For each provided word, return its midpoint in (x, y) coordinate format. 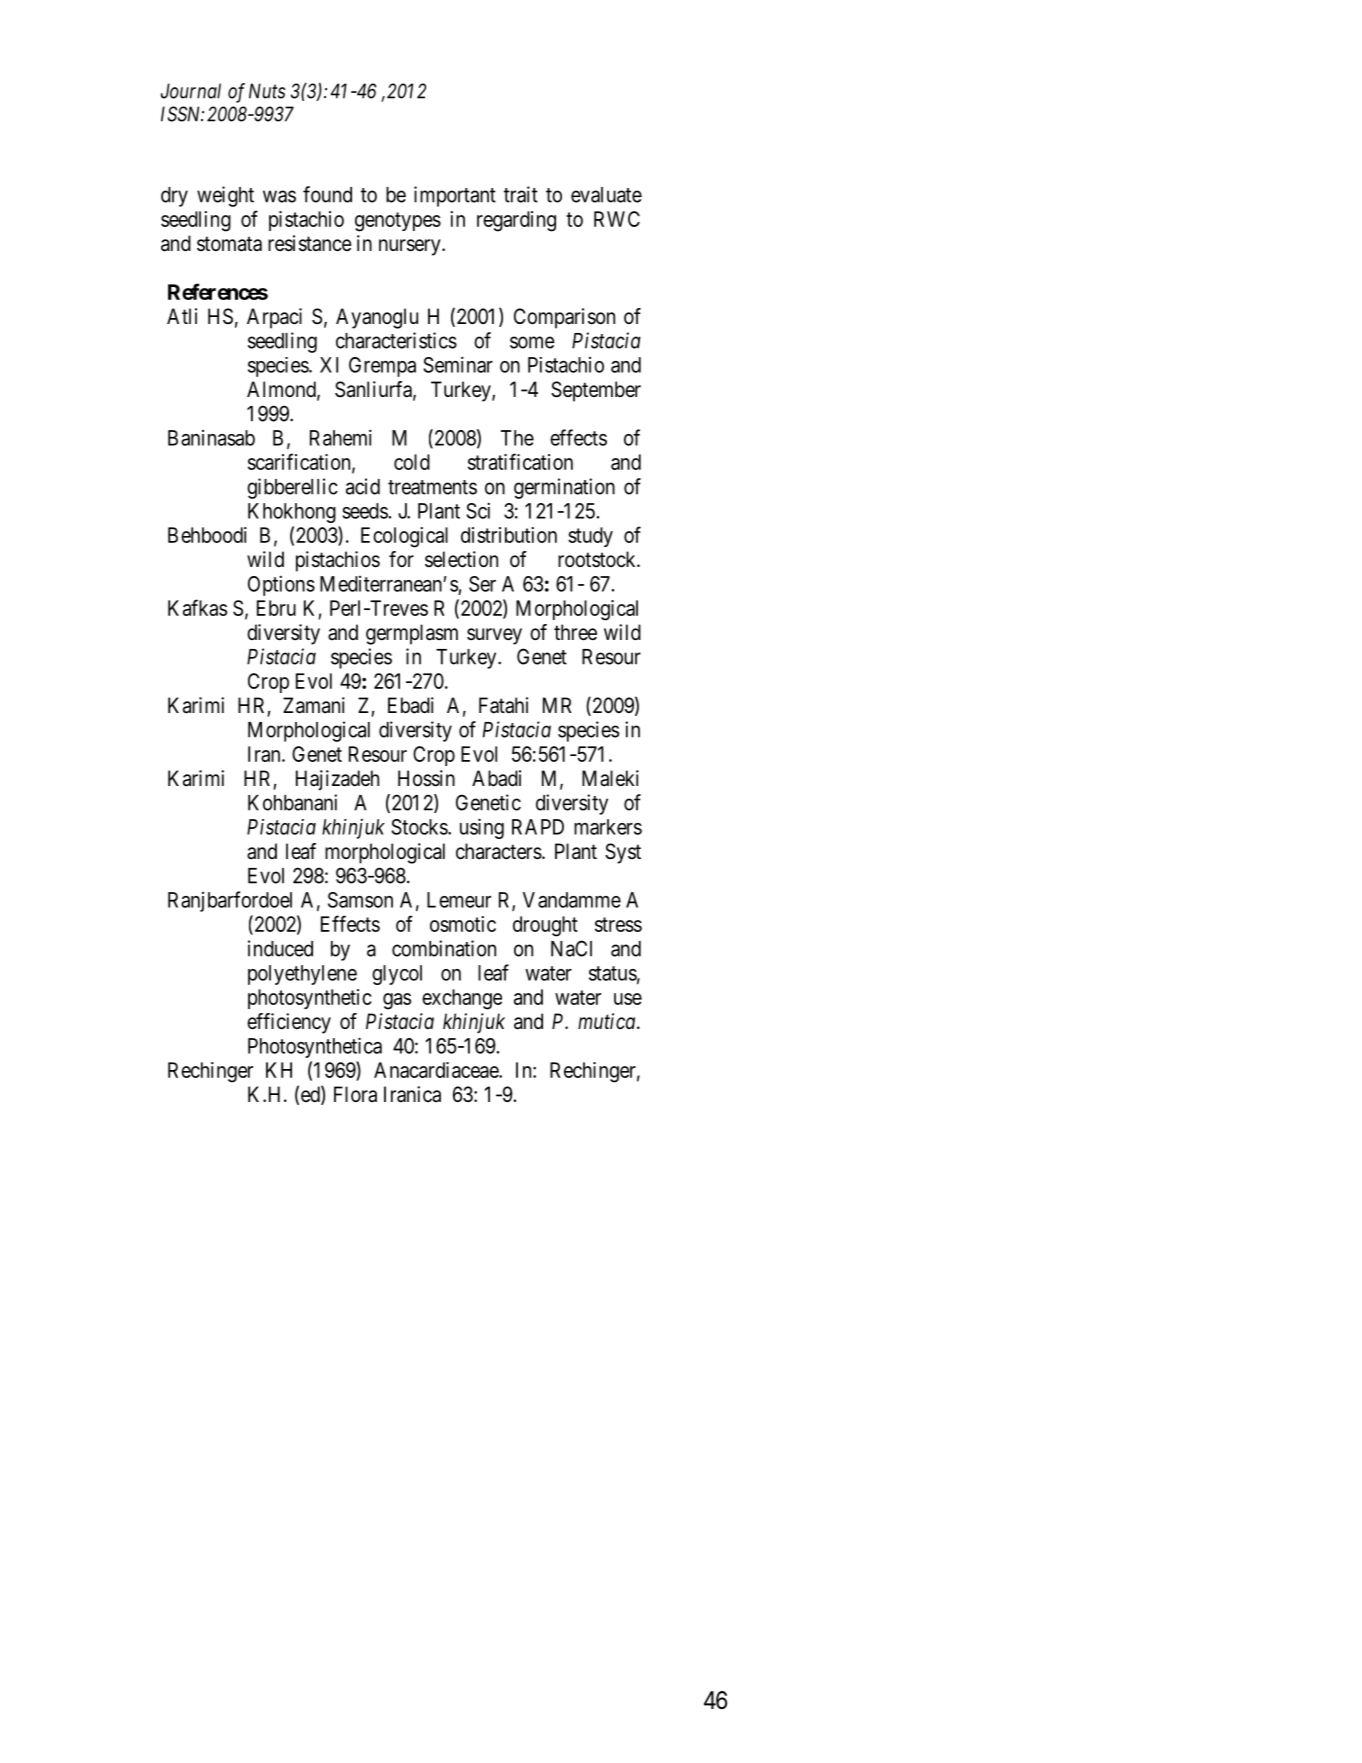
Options (281, 585)
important (455, 196)
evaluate (606, 195)
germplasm (412, 634)
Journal (191, 91)
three (575, 632)
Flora (355, 1094)
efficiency (289, 1023)
